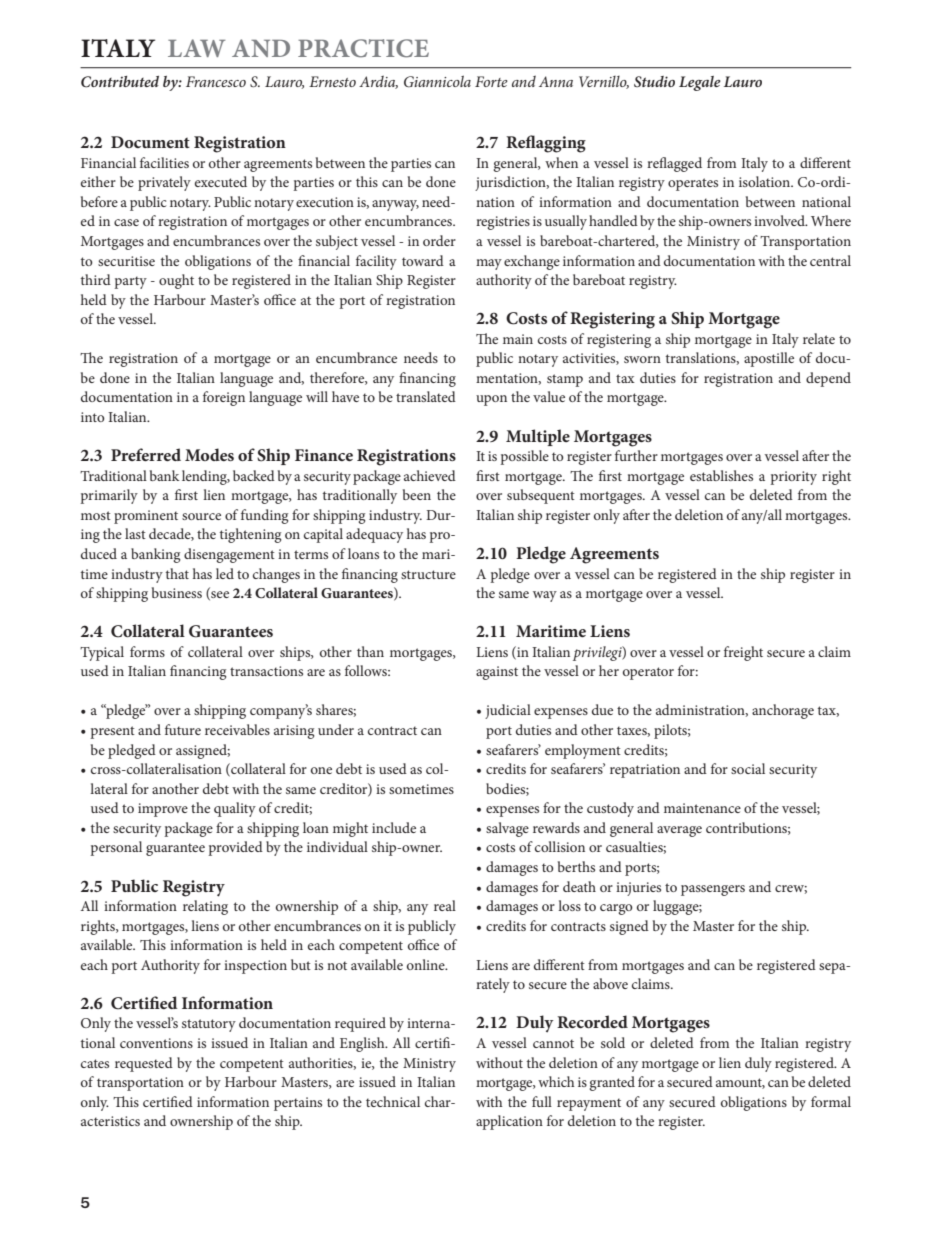  What do you see at coordinates (216, 81) in the screenshot?
I see `Francesco` at bounding box center [216, 81].
